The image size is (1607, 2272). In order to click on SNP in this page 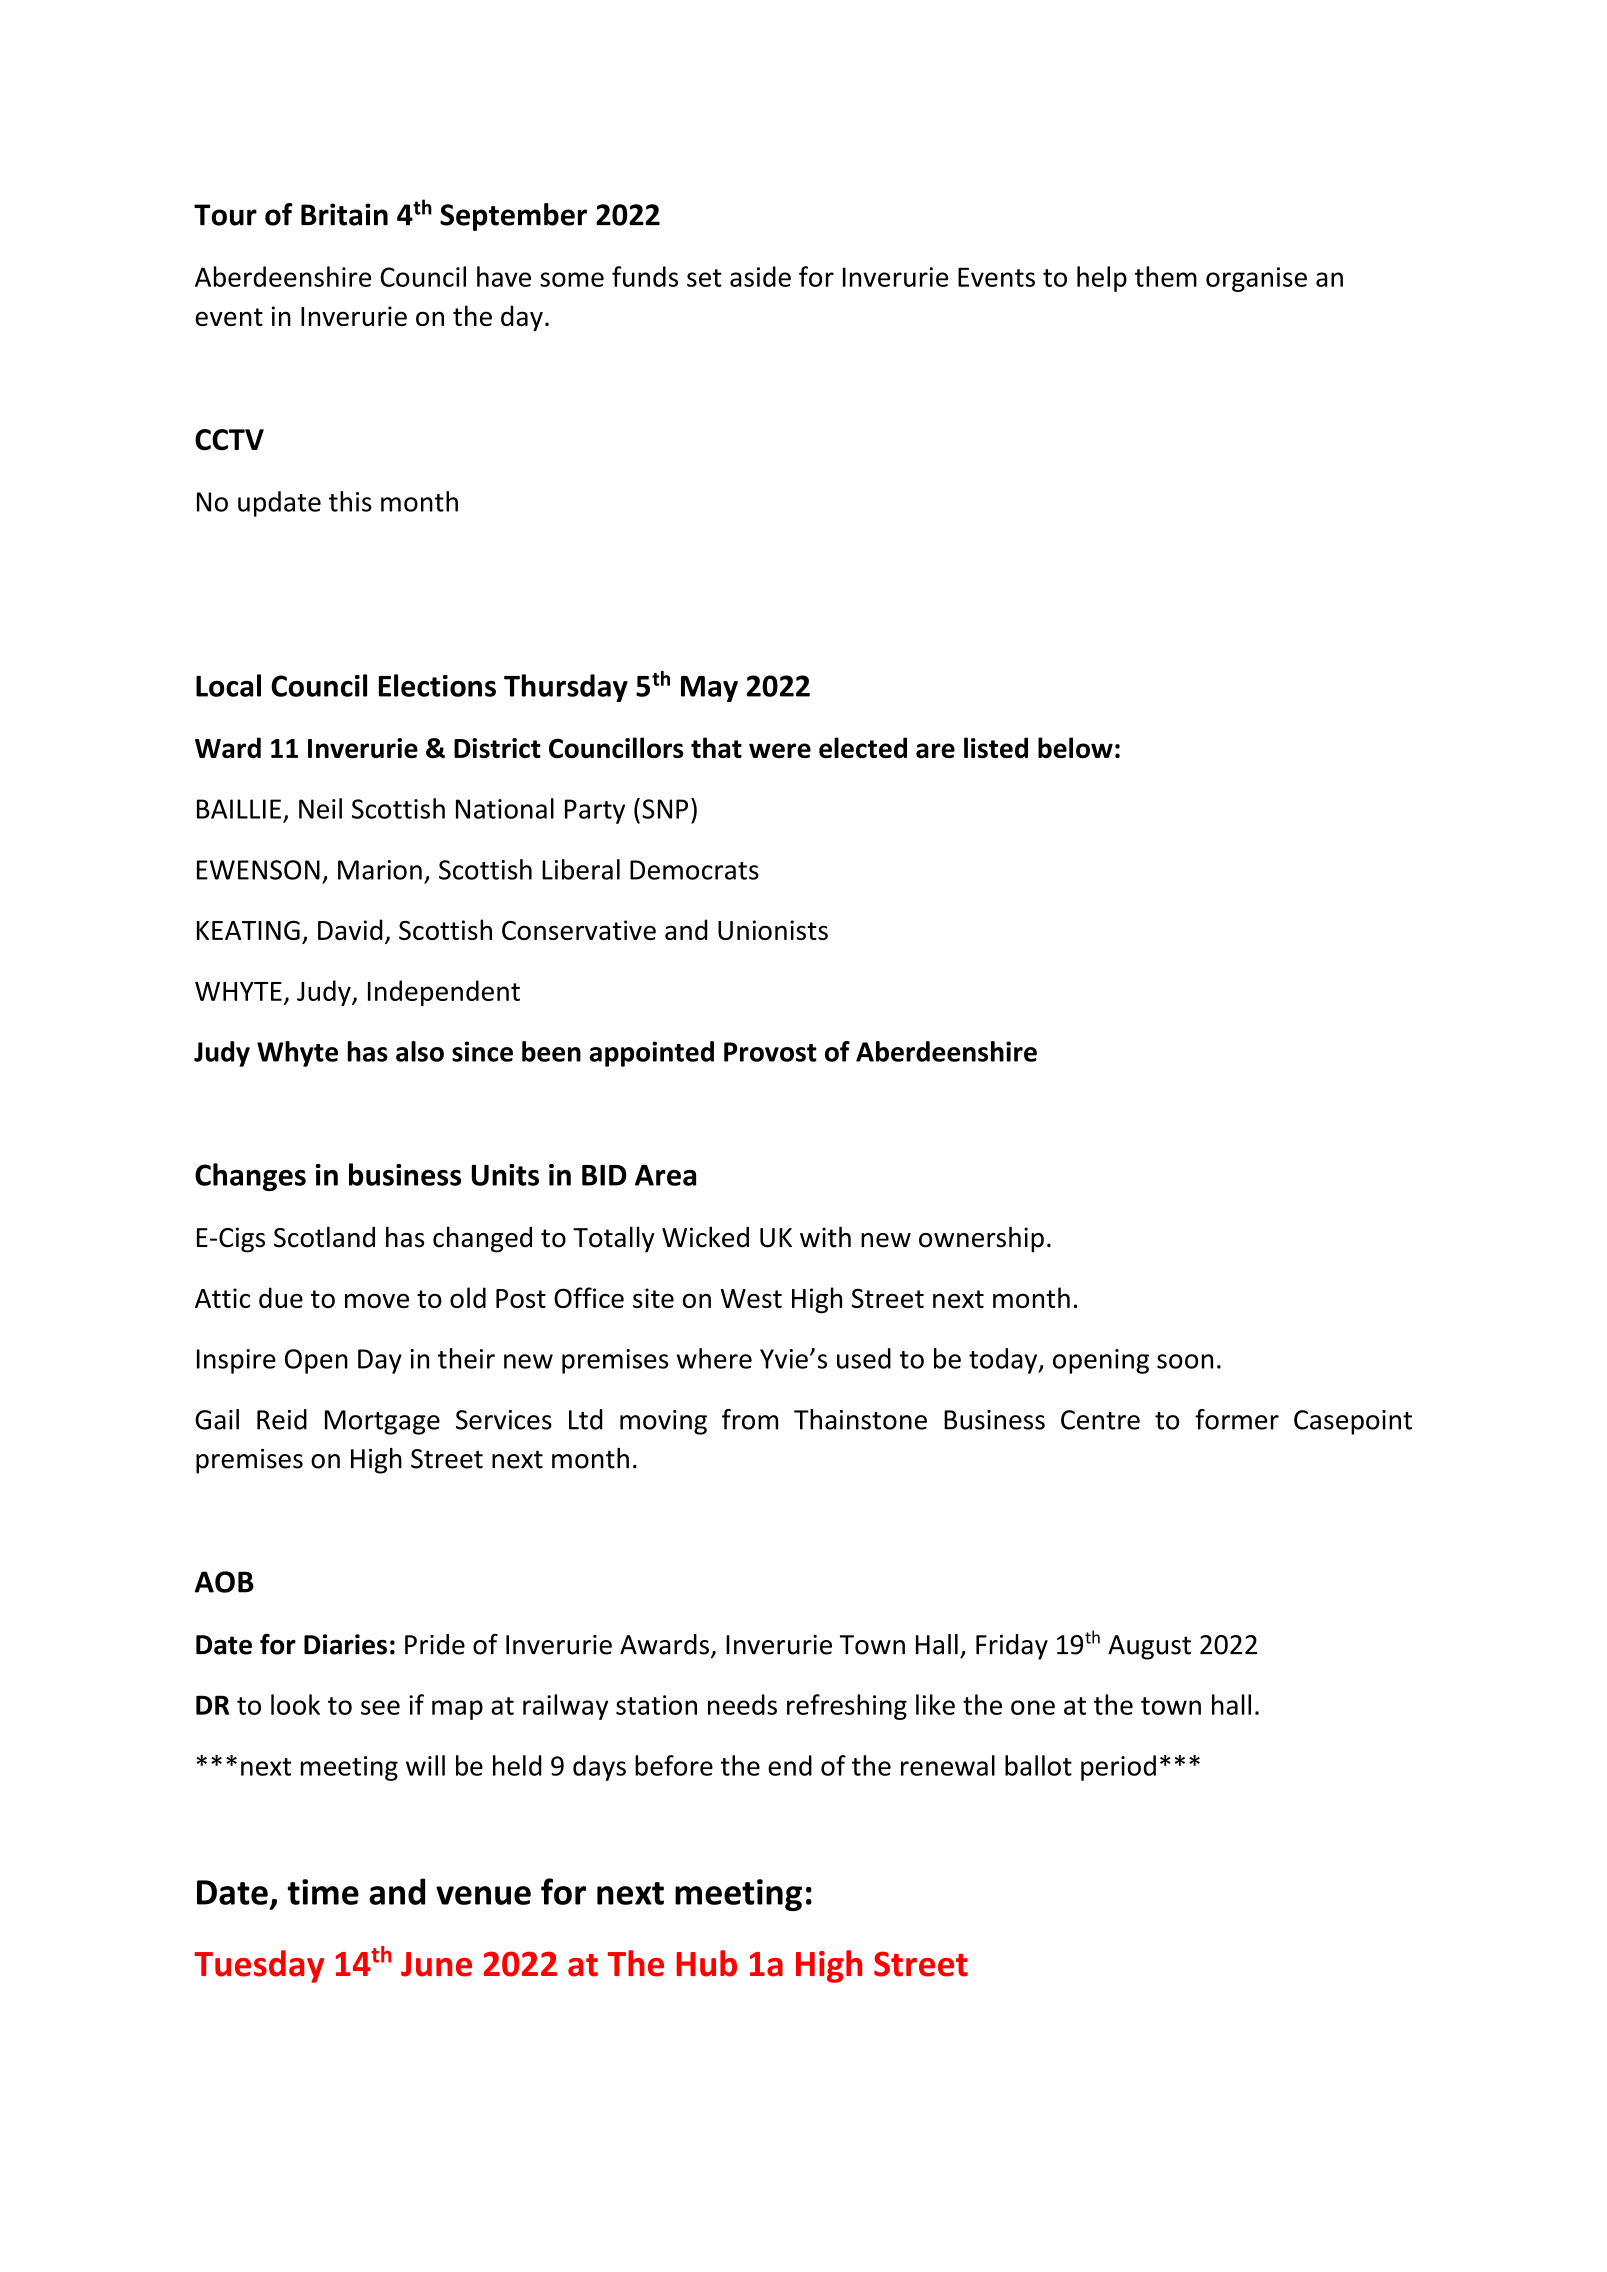, I will do `click(665, 809)`.
